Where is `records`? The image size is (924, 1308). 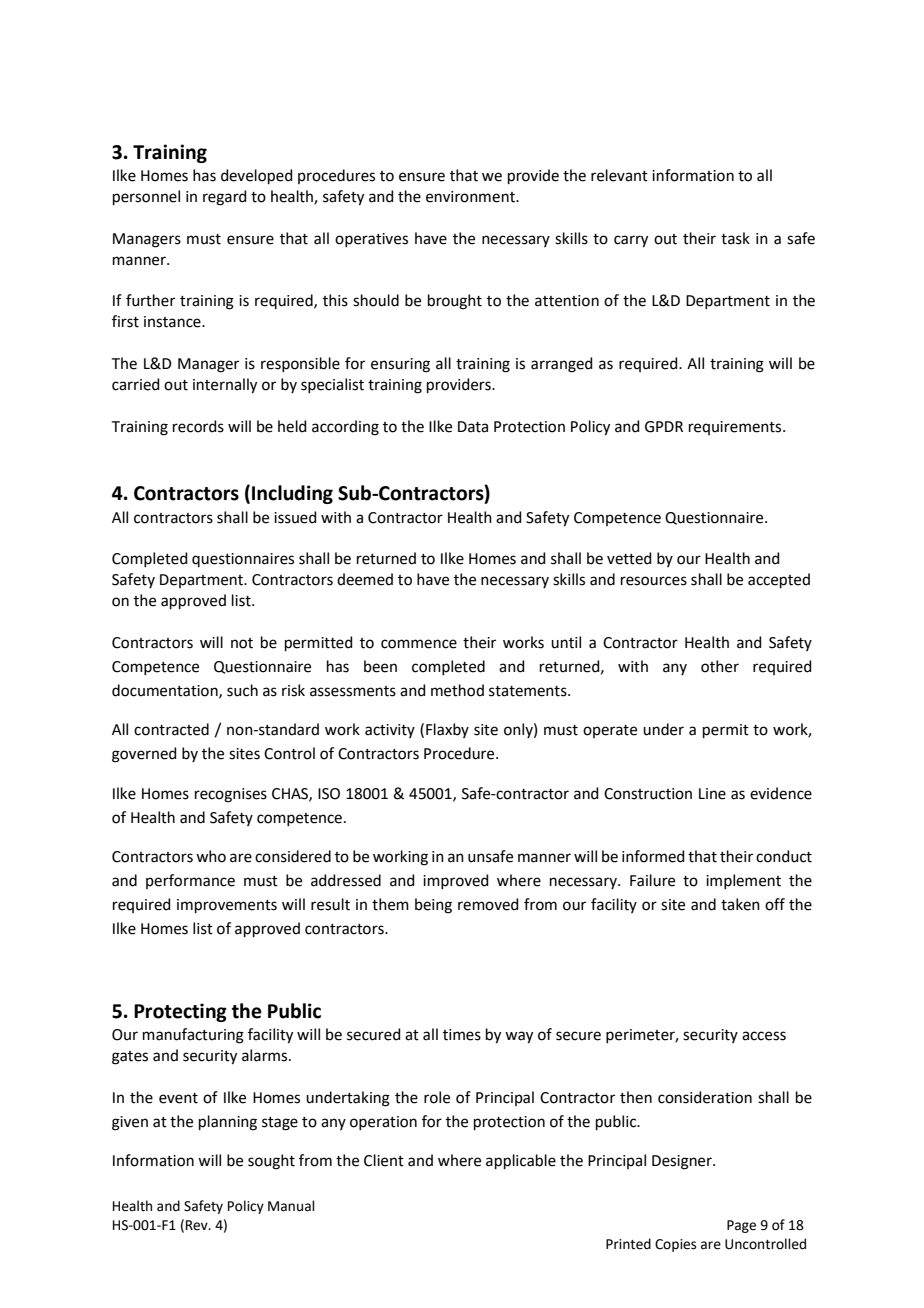 records is located at coordinates (198, 426).
